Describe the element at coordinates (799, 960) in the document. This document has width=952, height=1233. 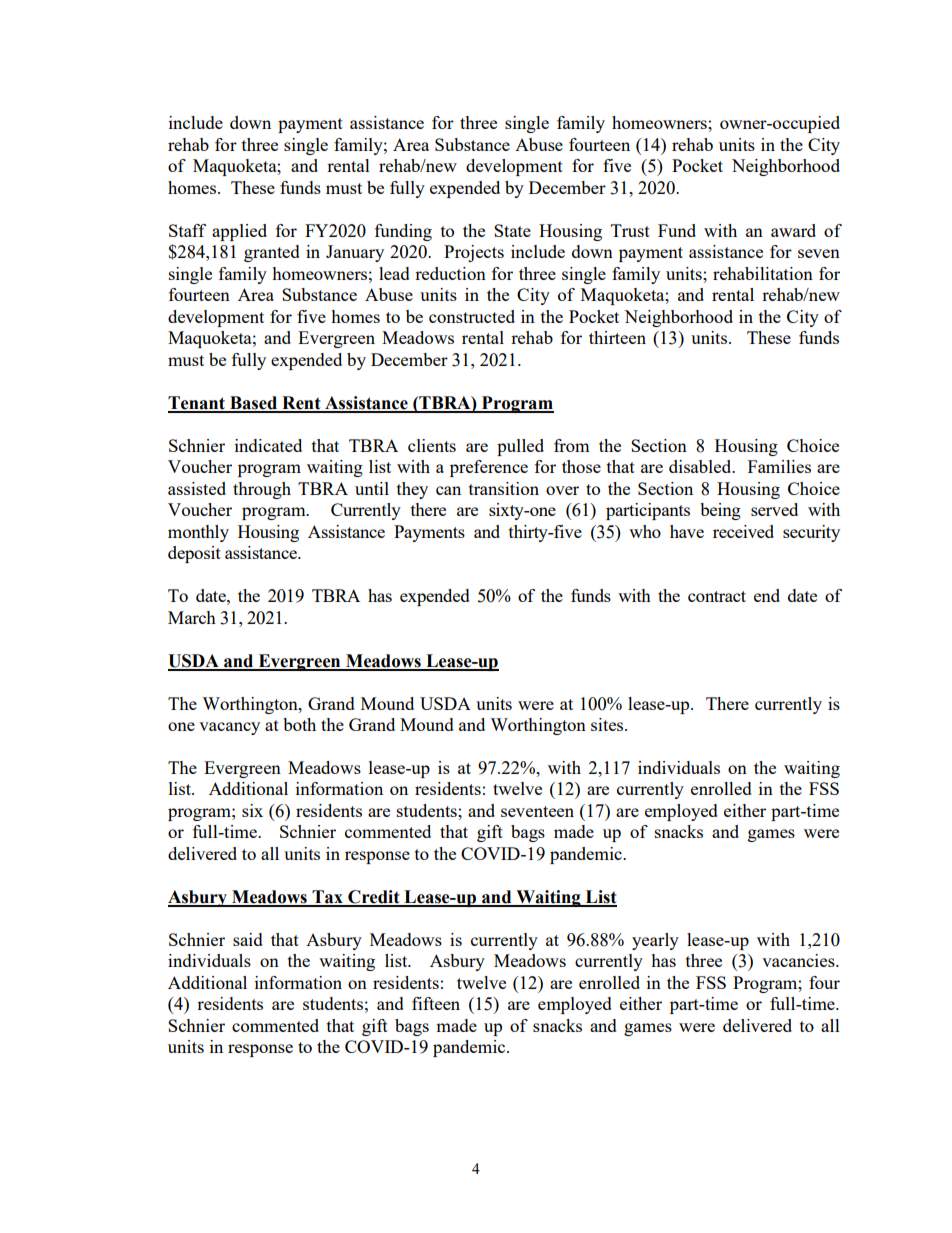
I see `vacancies` at that location.
